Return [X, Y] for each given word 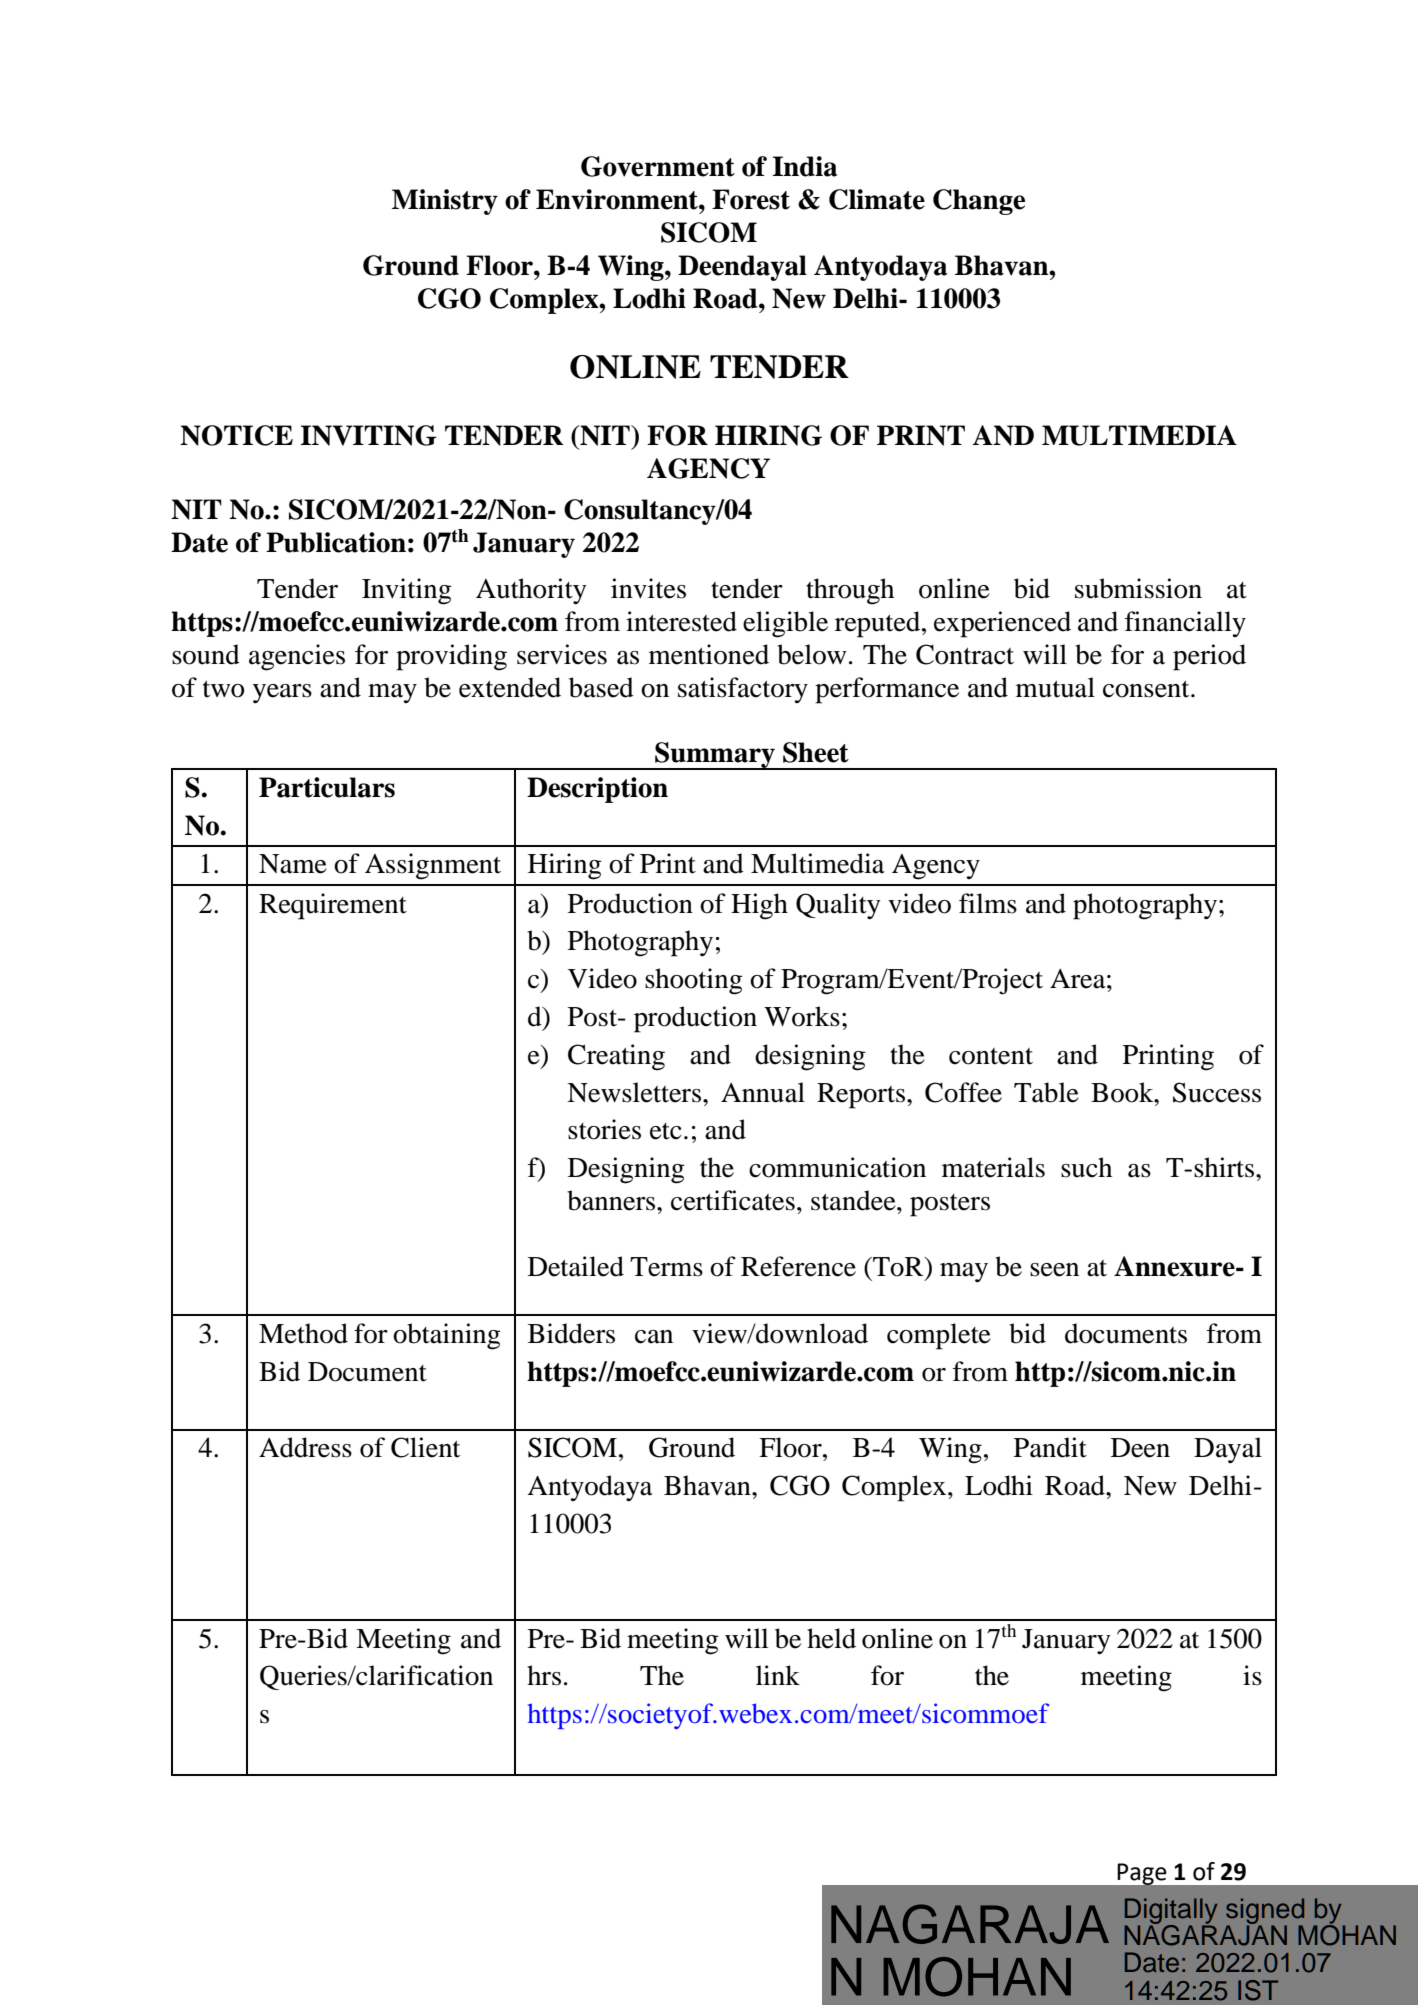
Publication [336, 542]
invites [648, 588]
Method [303, 1333]
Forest [751, 199]
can [654, 1337]
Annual [763, 1092]
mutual [1055, 687]
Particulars [327, 787]
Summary [715, 756]
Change [979, 202]
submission [1138, 588]
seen [1054, 1270]
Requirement [333, 906]
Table [1046, 1092]
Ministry [445, 202]
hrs [544, 1675]
